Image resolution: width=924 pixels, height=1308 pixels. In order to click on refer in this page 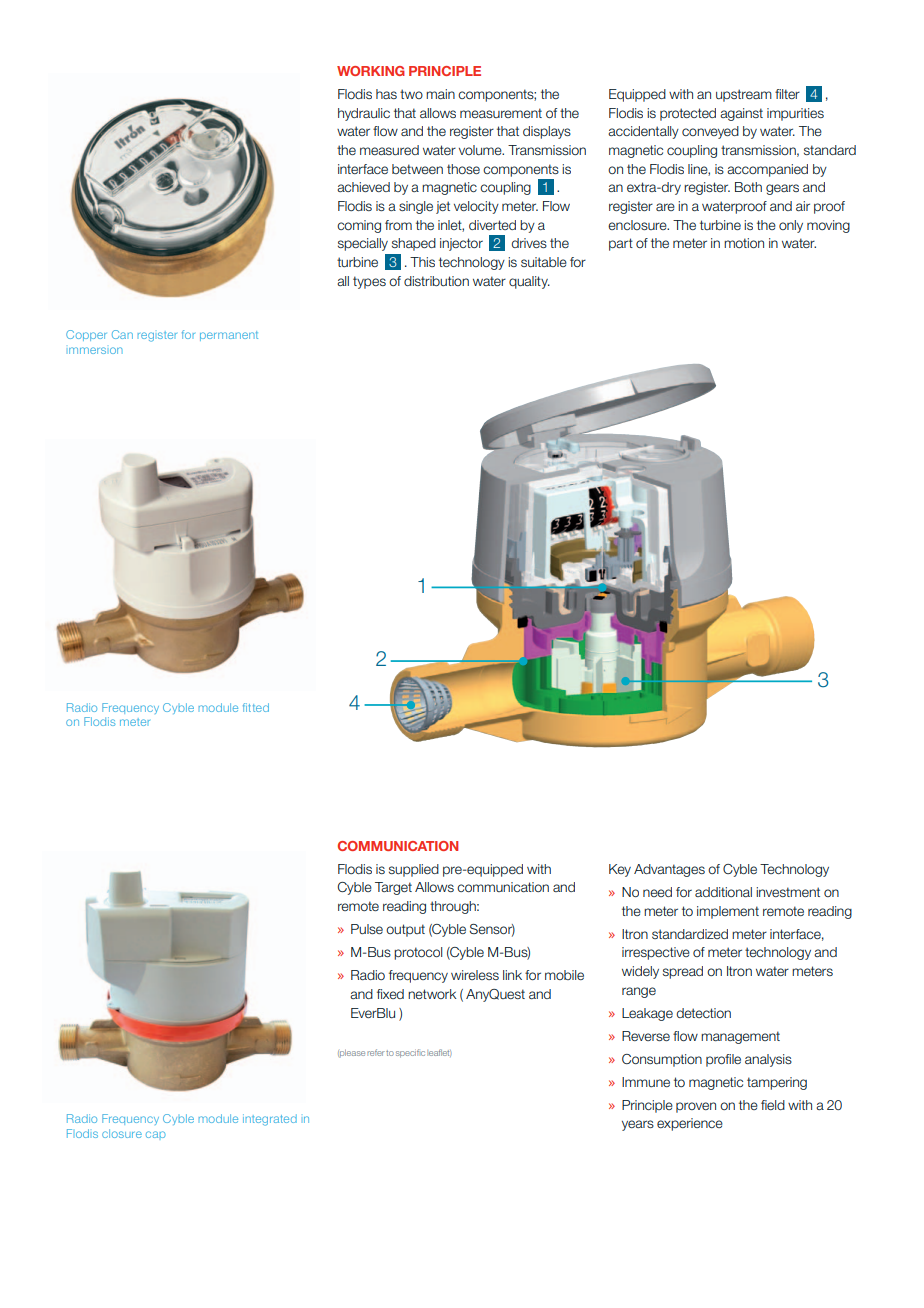, I will do `click(376, 1052)`.
